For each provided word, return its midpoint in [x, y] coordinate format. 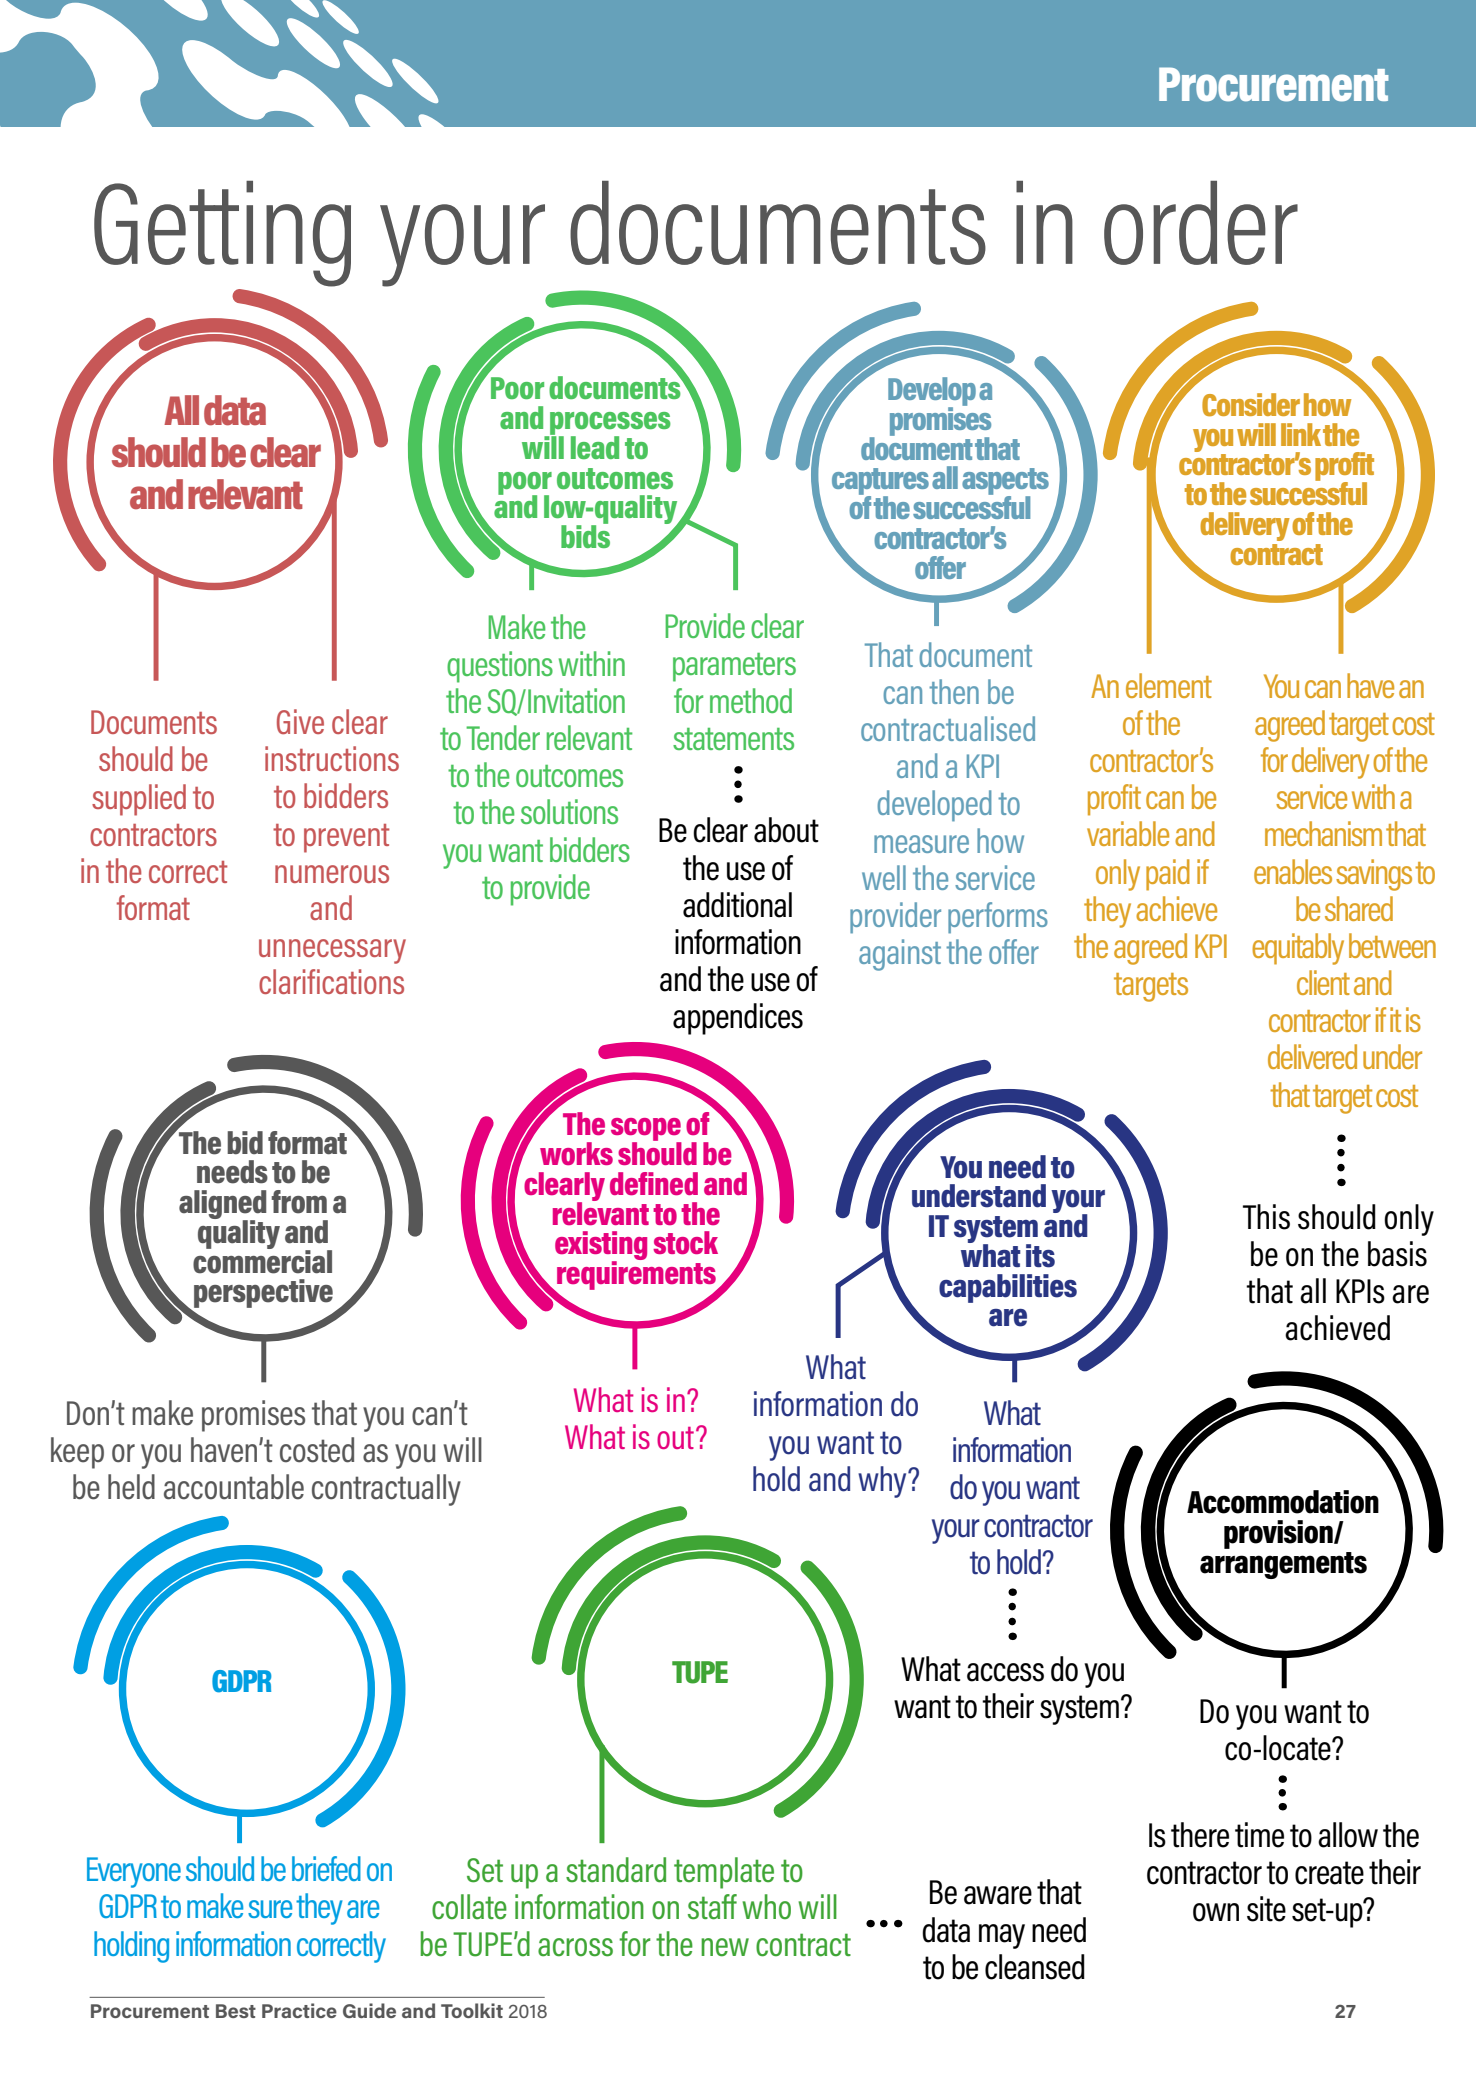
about [786, 830]
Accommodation [1283, 1502]
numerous [332, 874]
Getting [222, 234]
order [1201, 223]
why [883, 1482]
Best [236, 2011]
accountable [234, 1487]
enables [1293, 871]
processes [609, 424]
